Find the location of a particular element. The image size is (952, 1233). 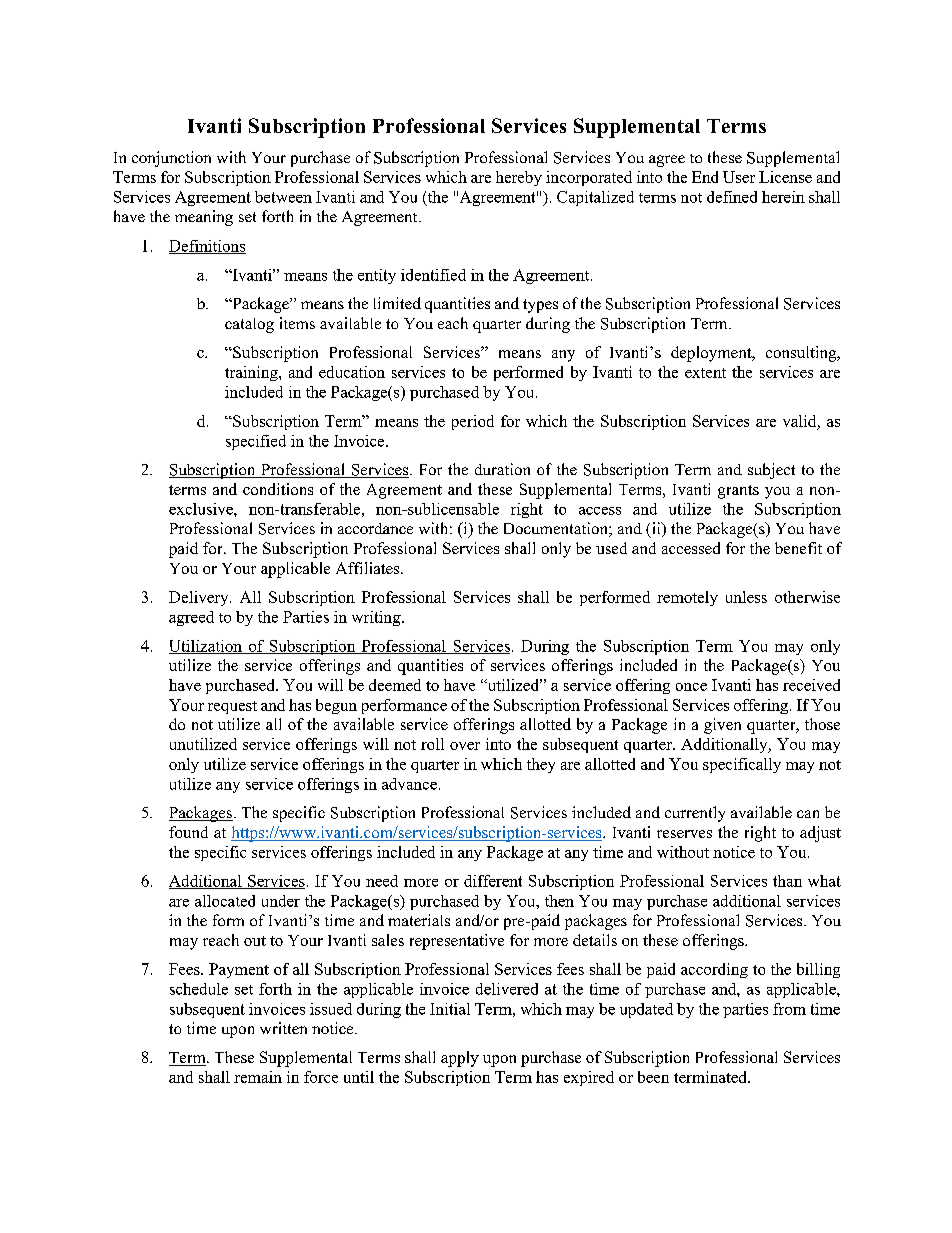

unless is located at coordinates (746, 597).
